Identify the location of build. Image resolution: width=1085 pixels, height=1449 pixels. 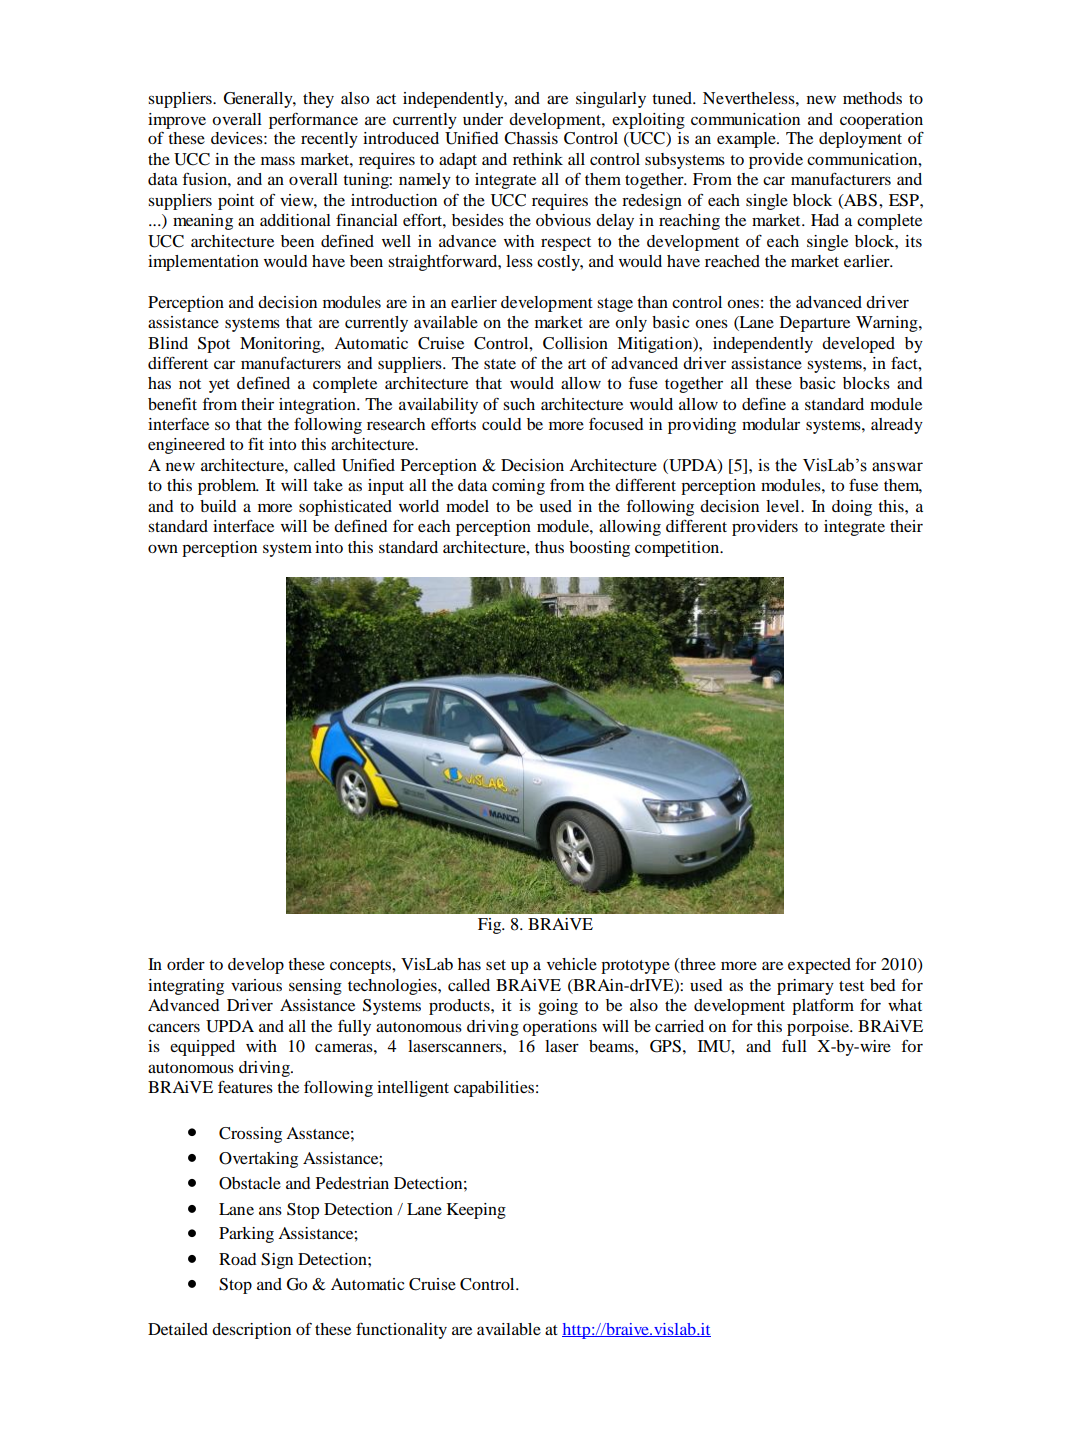
(218, 506).
